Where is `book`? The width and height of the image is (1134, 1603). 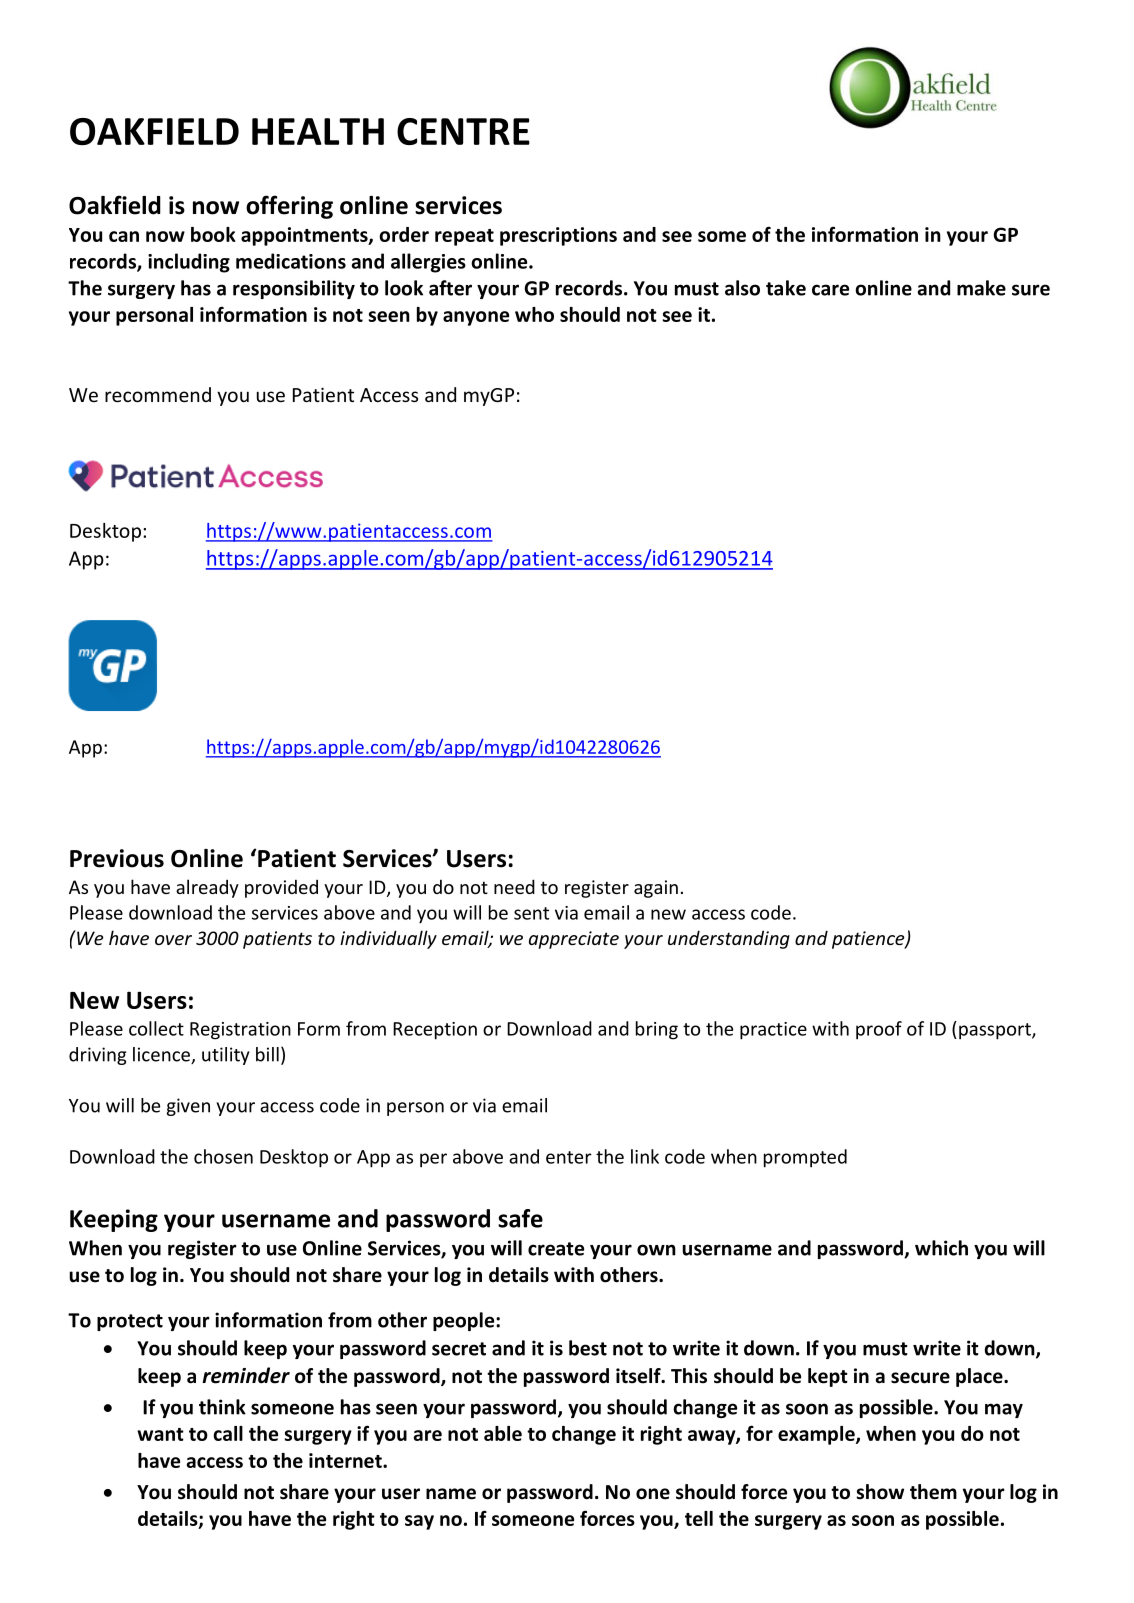
book is located at coordinates (213, 234).
